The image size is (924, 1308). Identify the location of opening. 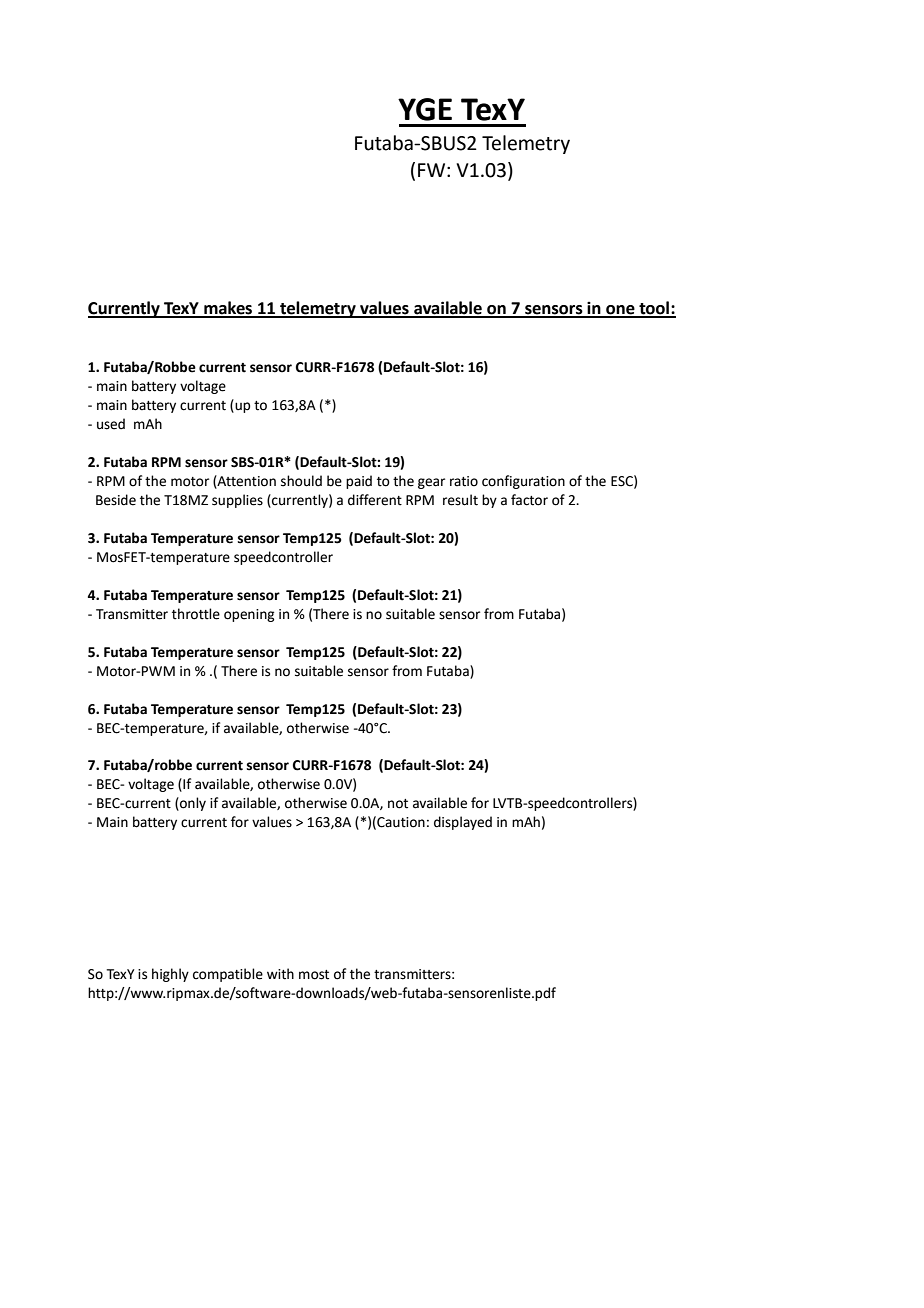
(249, 615).
